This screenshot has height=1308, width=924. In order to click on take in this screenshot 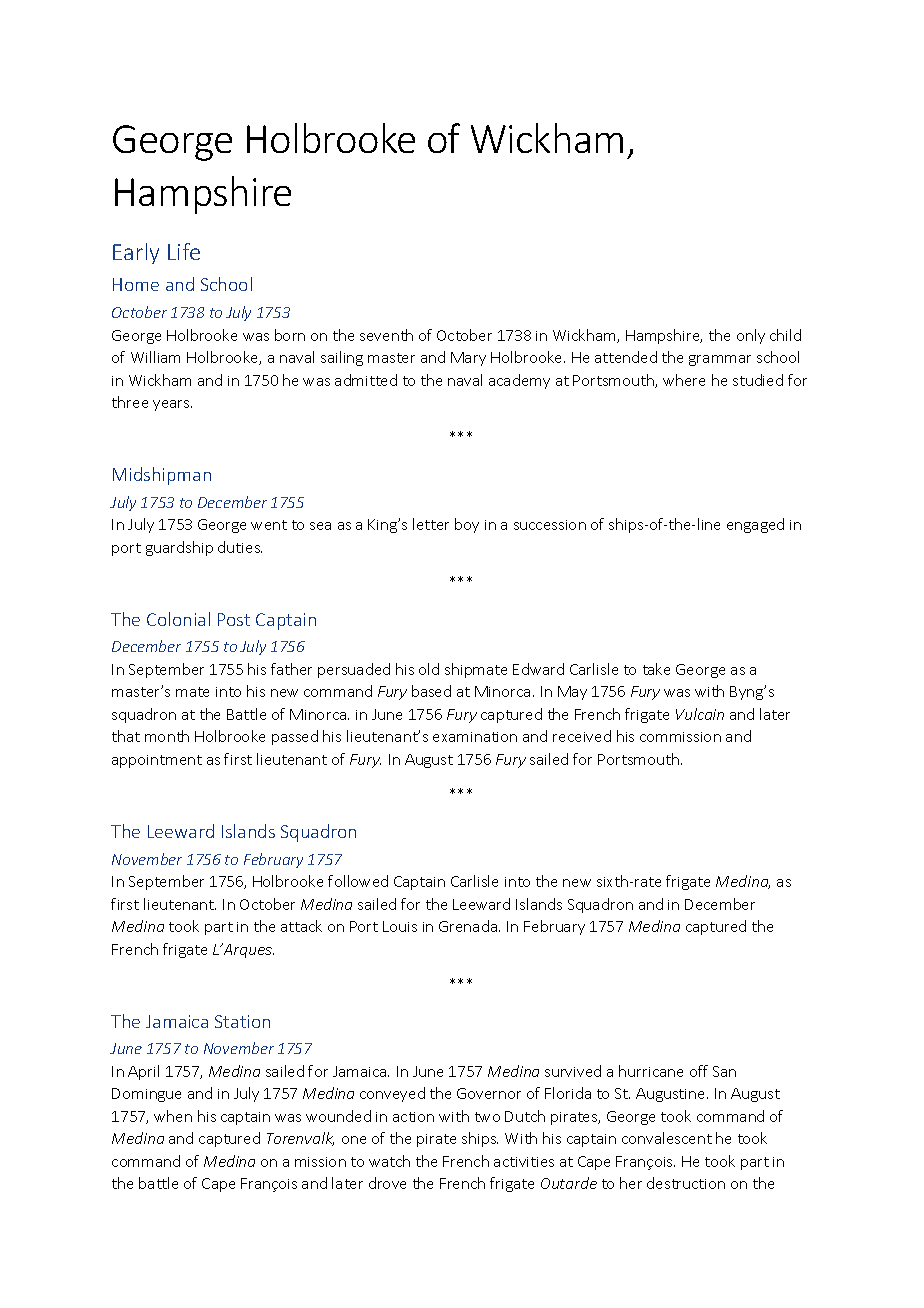, I will do `click(656, 669)`.
